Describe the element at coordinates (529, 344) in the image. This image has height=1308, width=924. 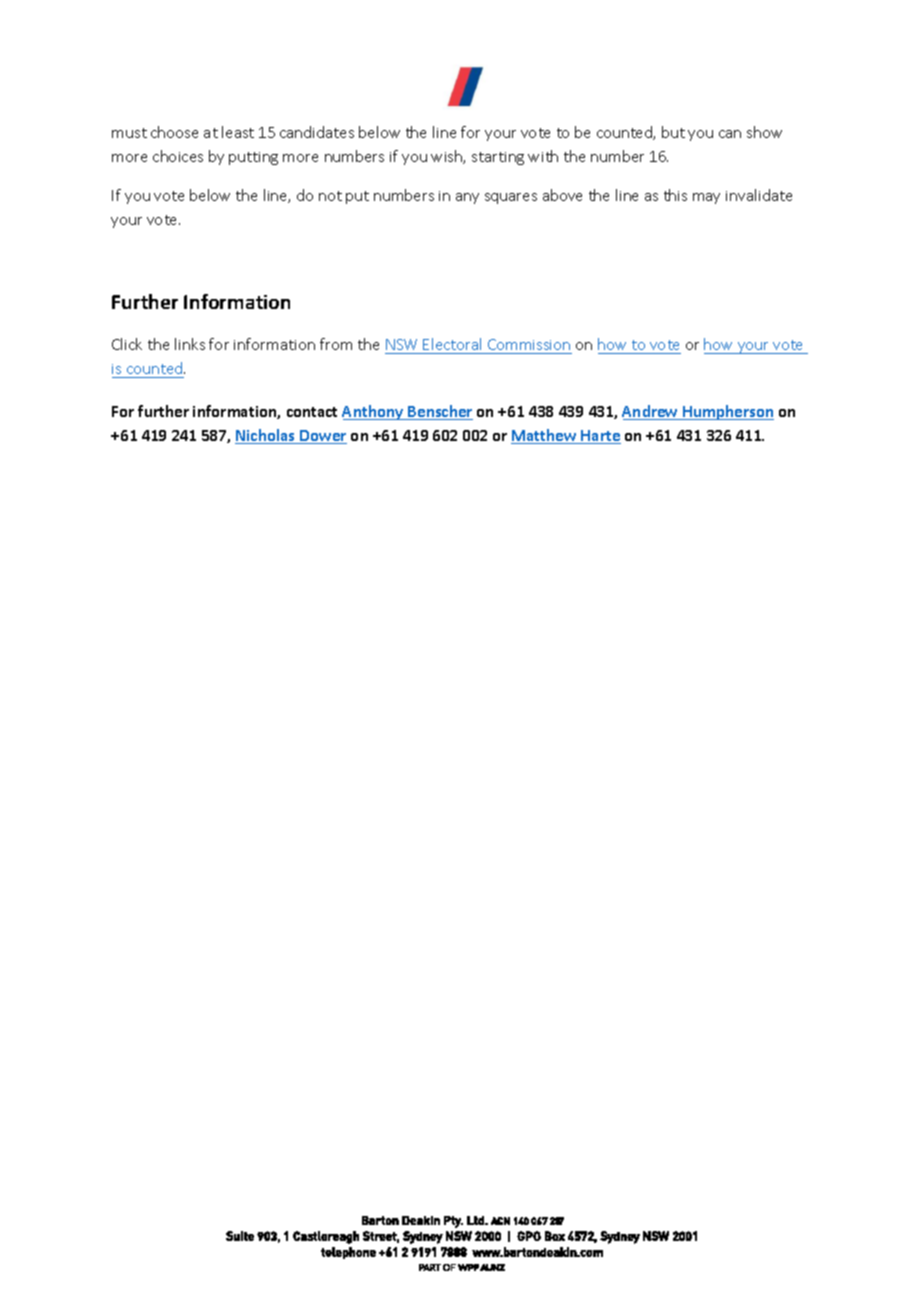
I see `Commission` at that location.
